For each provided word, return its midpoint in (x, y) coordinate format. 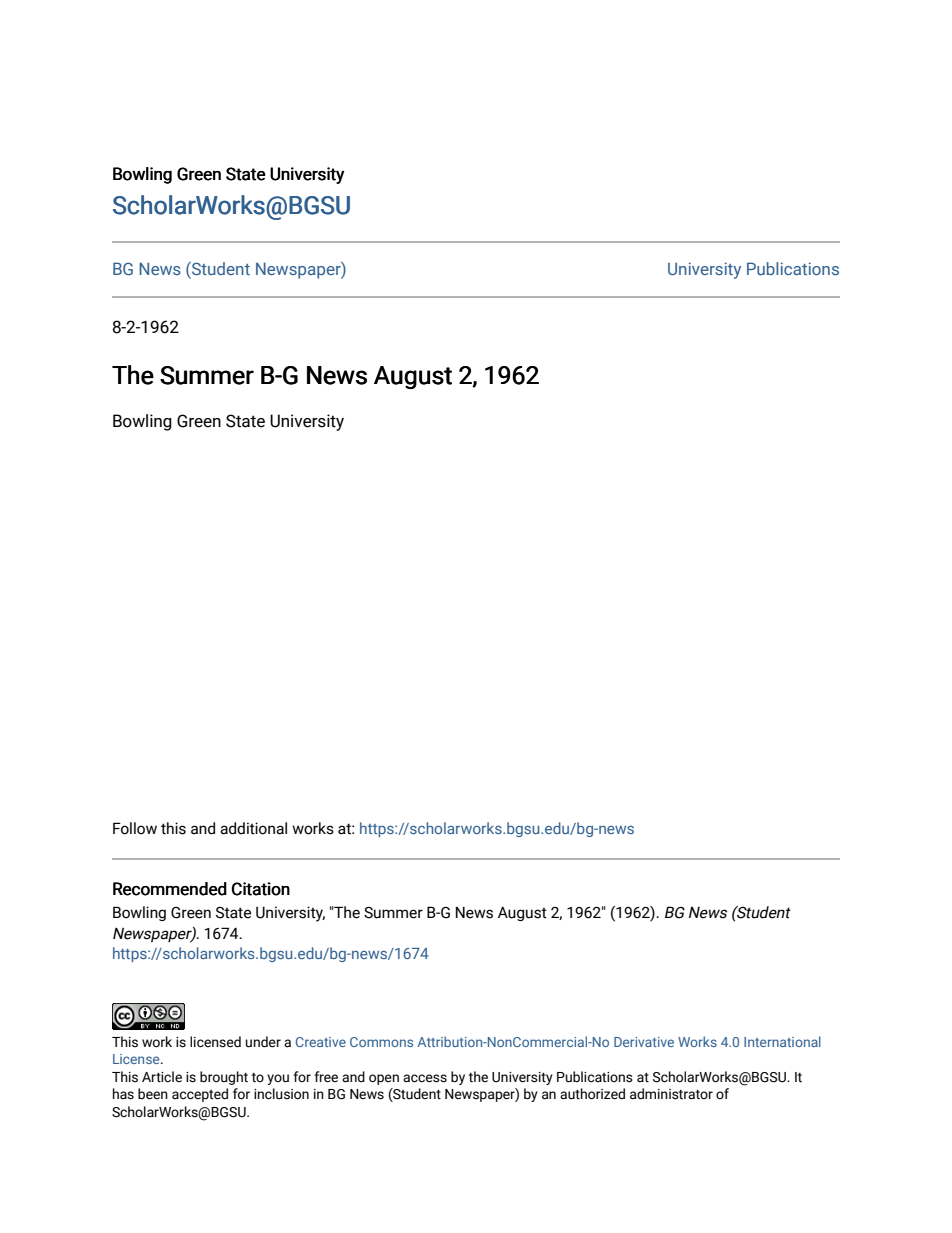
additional (253, 828)
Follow (135, 828)
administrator (671, 1094)
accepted (200, 1095)
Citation (261, 889)
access (425, 1078)
